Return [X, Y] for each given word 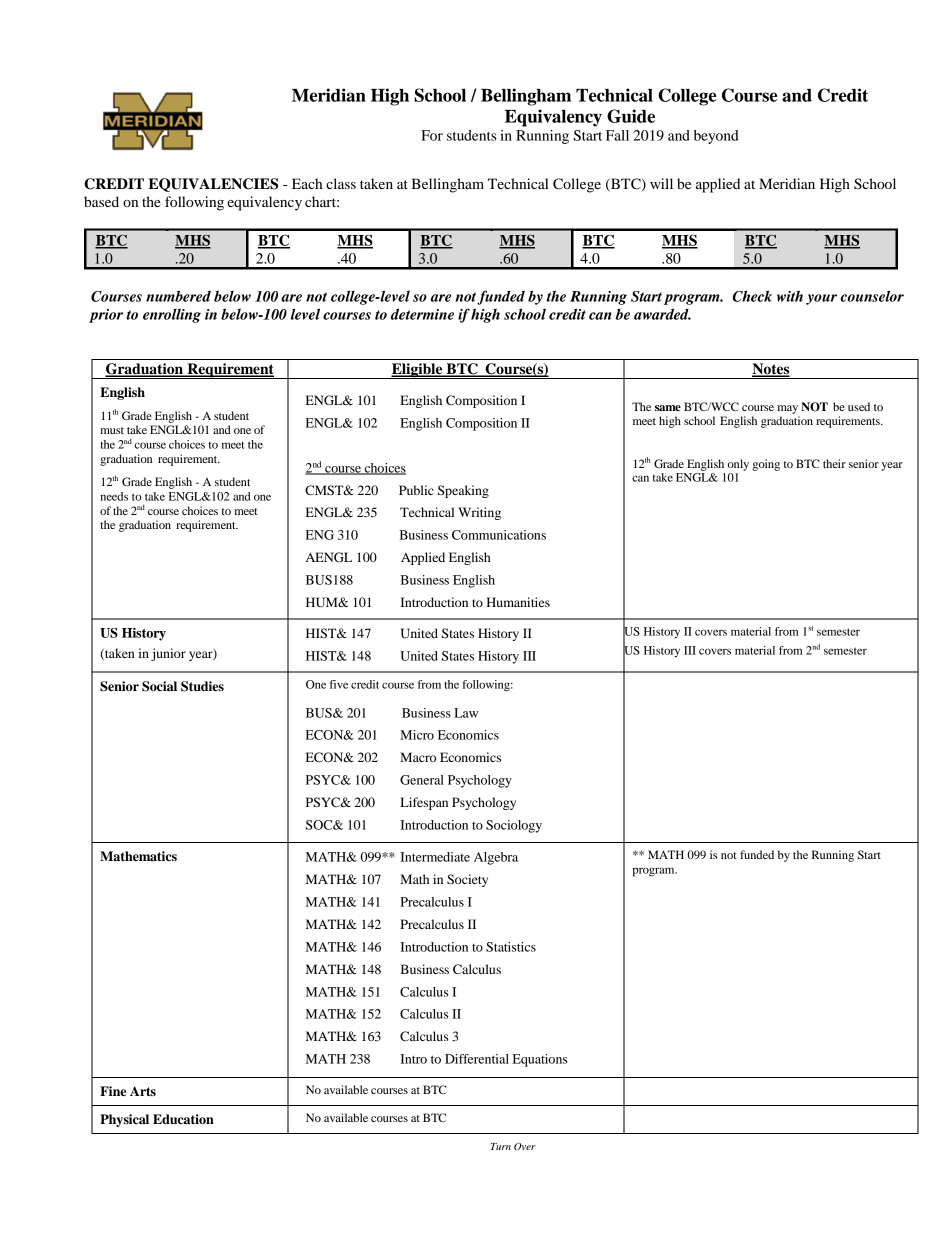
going [766, 465]
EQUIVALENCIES [213, 185]
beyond [716, 137]
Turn [501, 1146]
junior [168, 654]
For [432, 135]
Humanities [518, 602]
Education [183, 1119]
